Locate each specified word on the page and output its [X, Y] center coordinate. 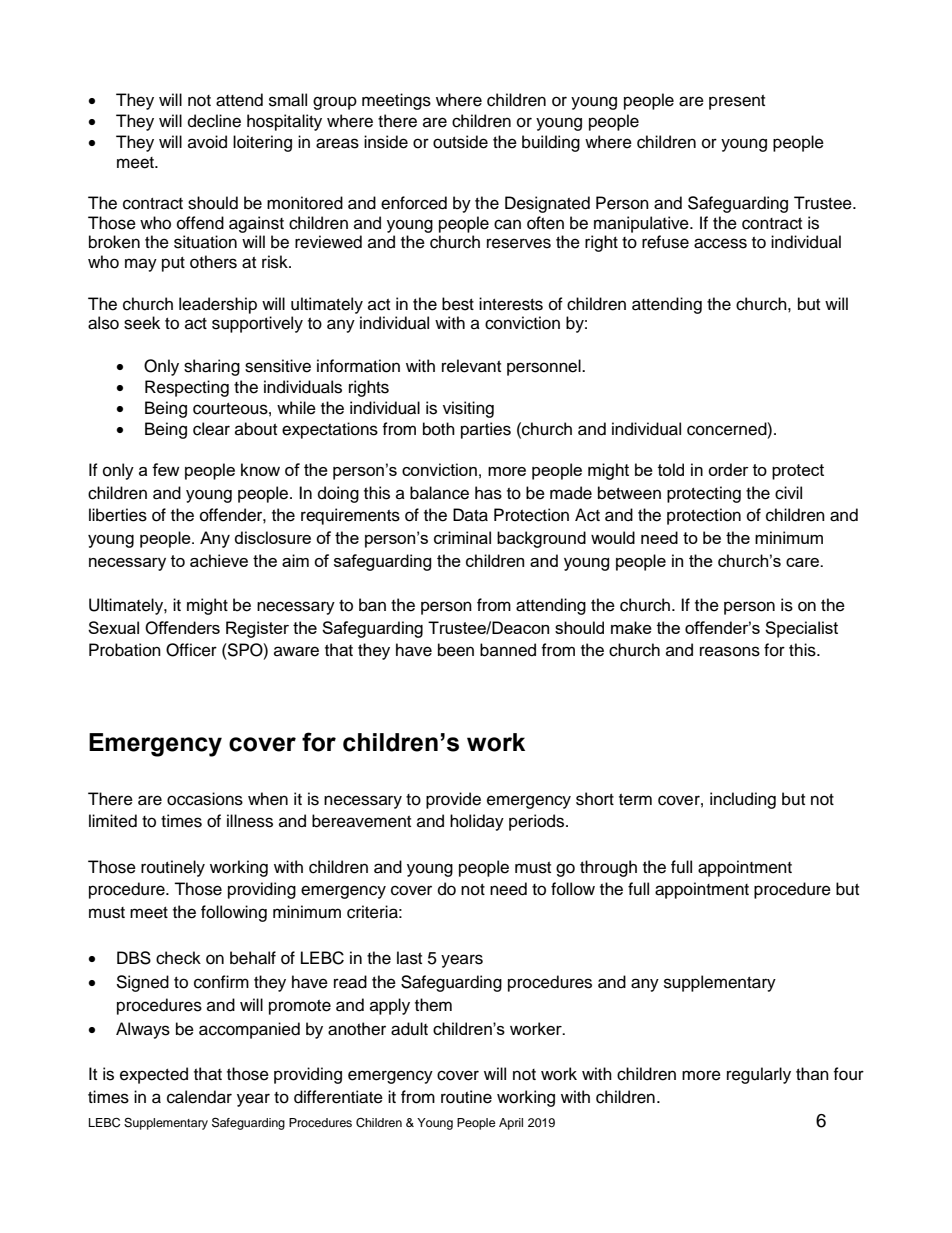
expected [154, 1075]
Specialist [801, 629]
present [737, 102]
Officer [191, 650]
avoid [207, 142]
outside [460, 142]
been [456, 650]
